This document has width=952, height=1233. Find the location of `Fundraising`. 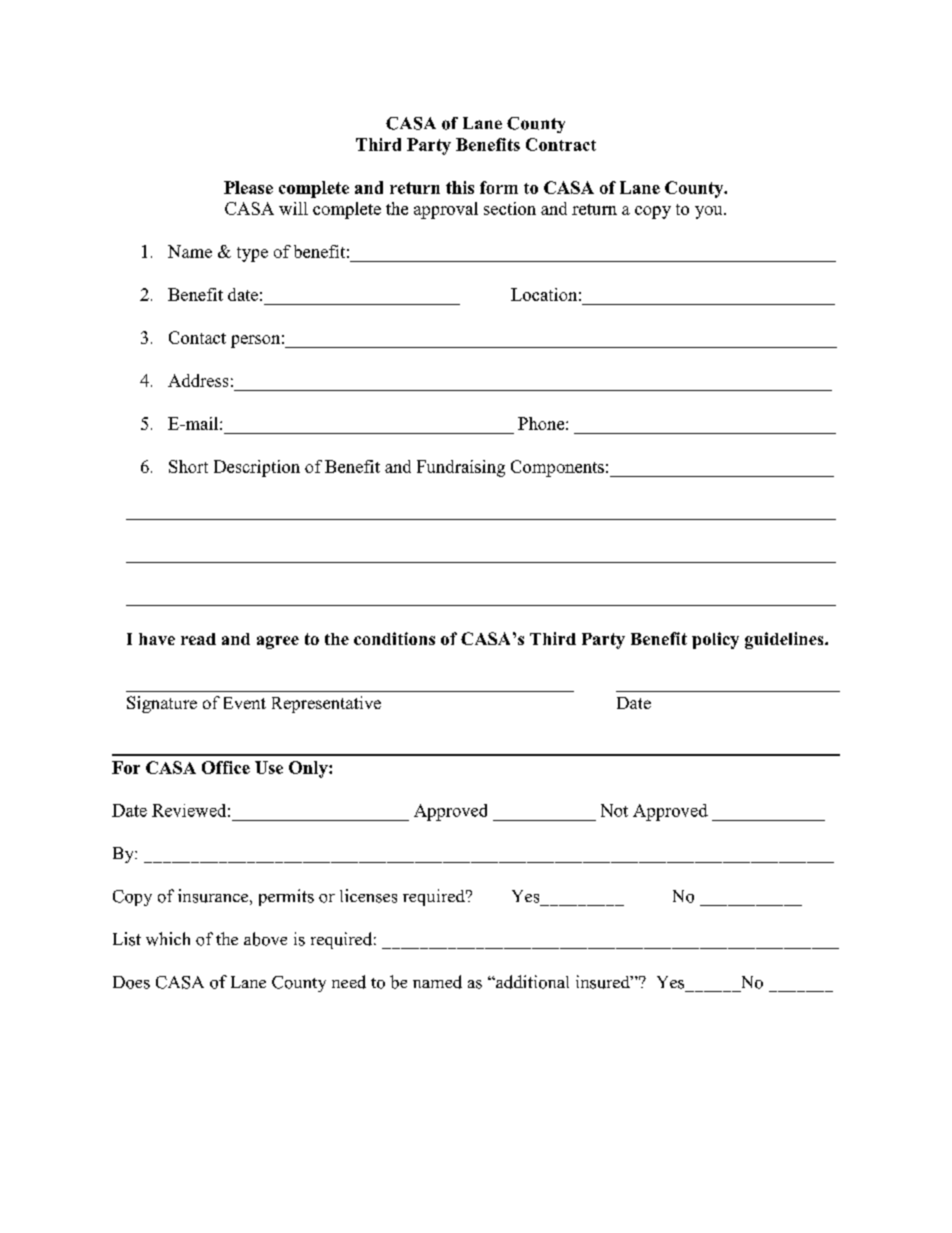

Fundraising is located at coordinates (461, 468).
